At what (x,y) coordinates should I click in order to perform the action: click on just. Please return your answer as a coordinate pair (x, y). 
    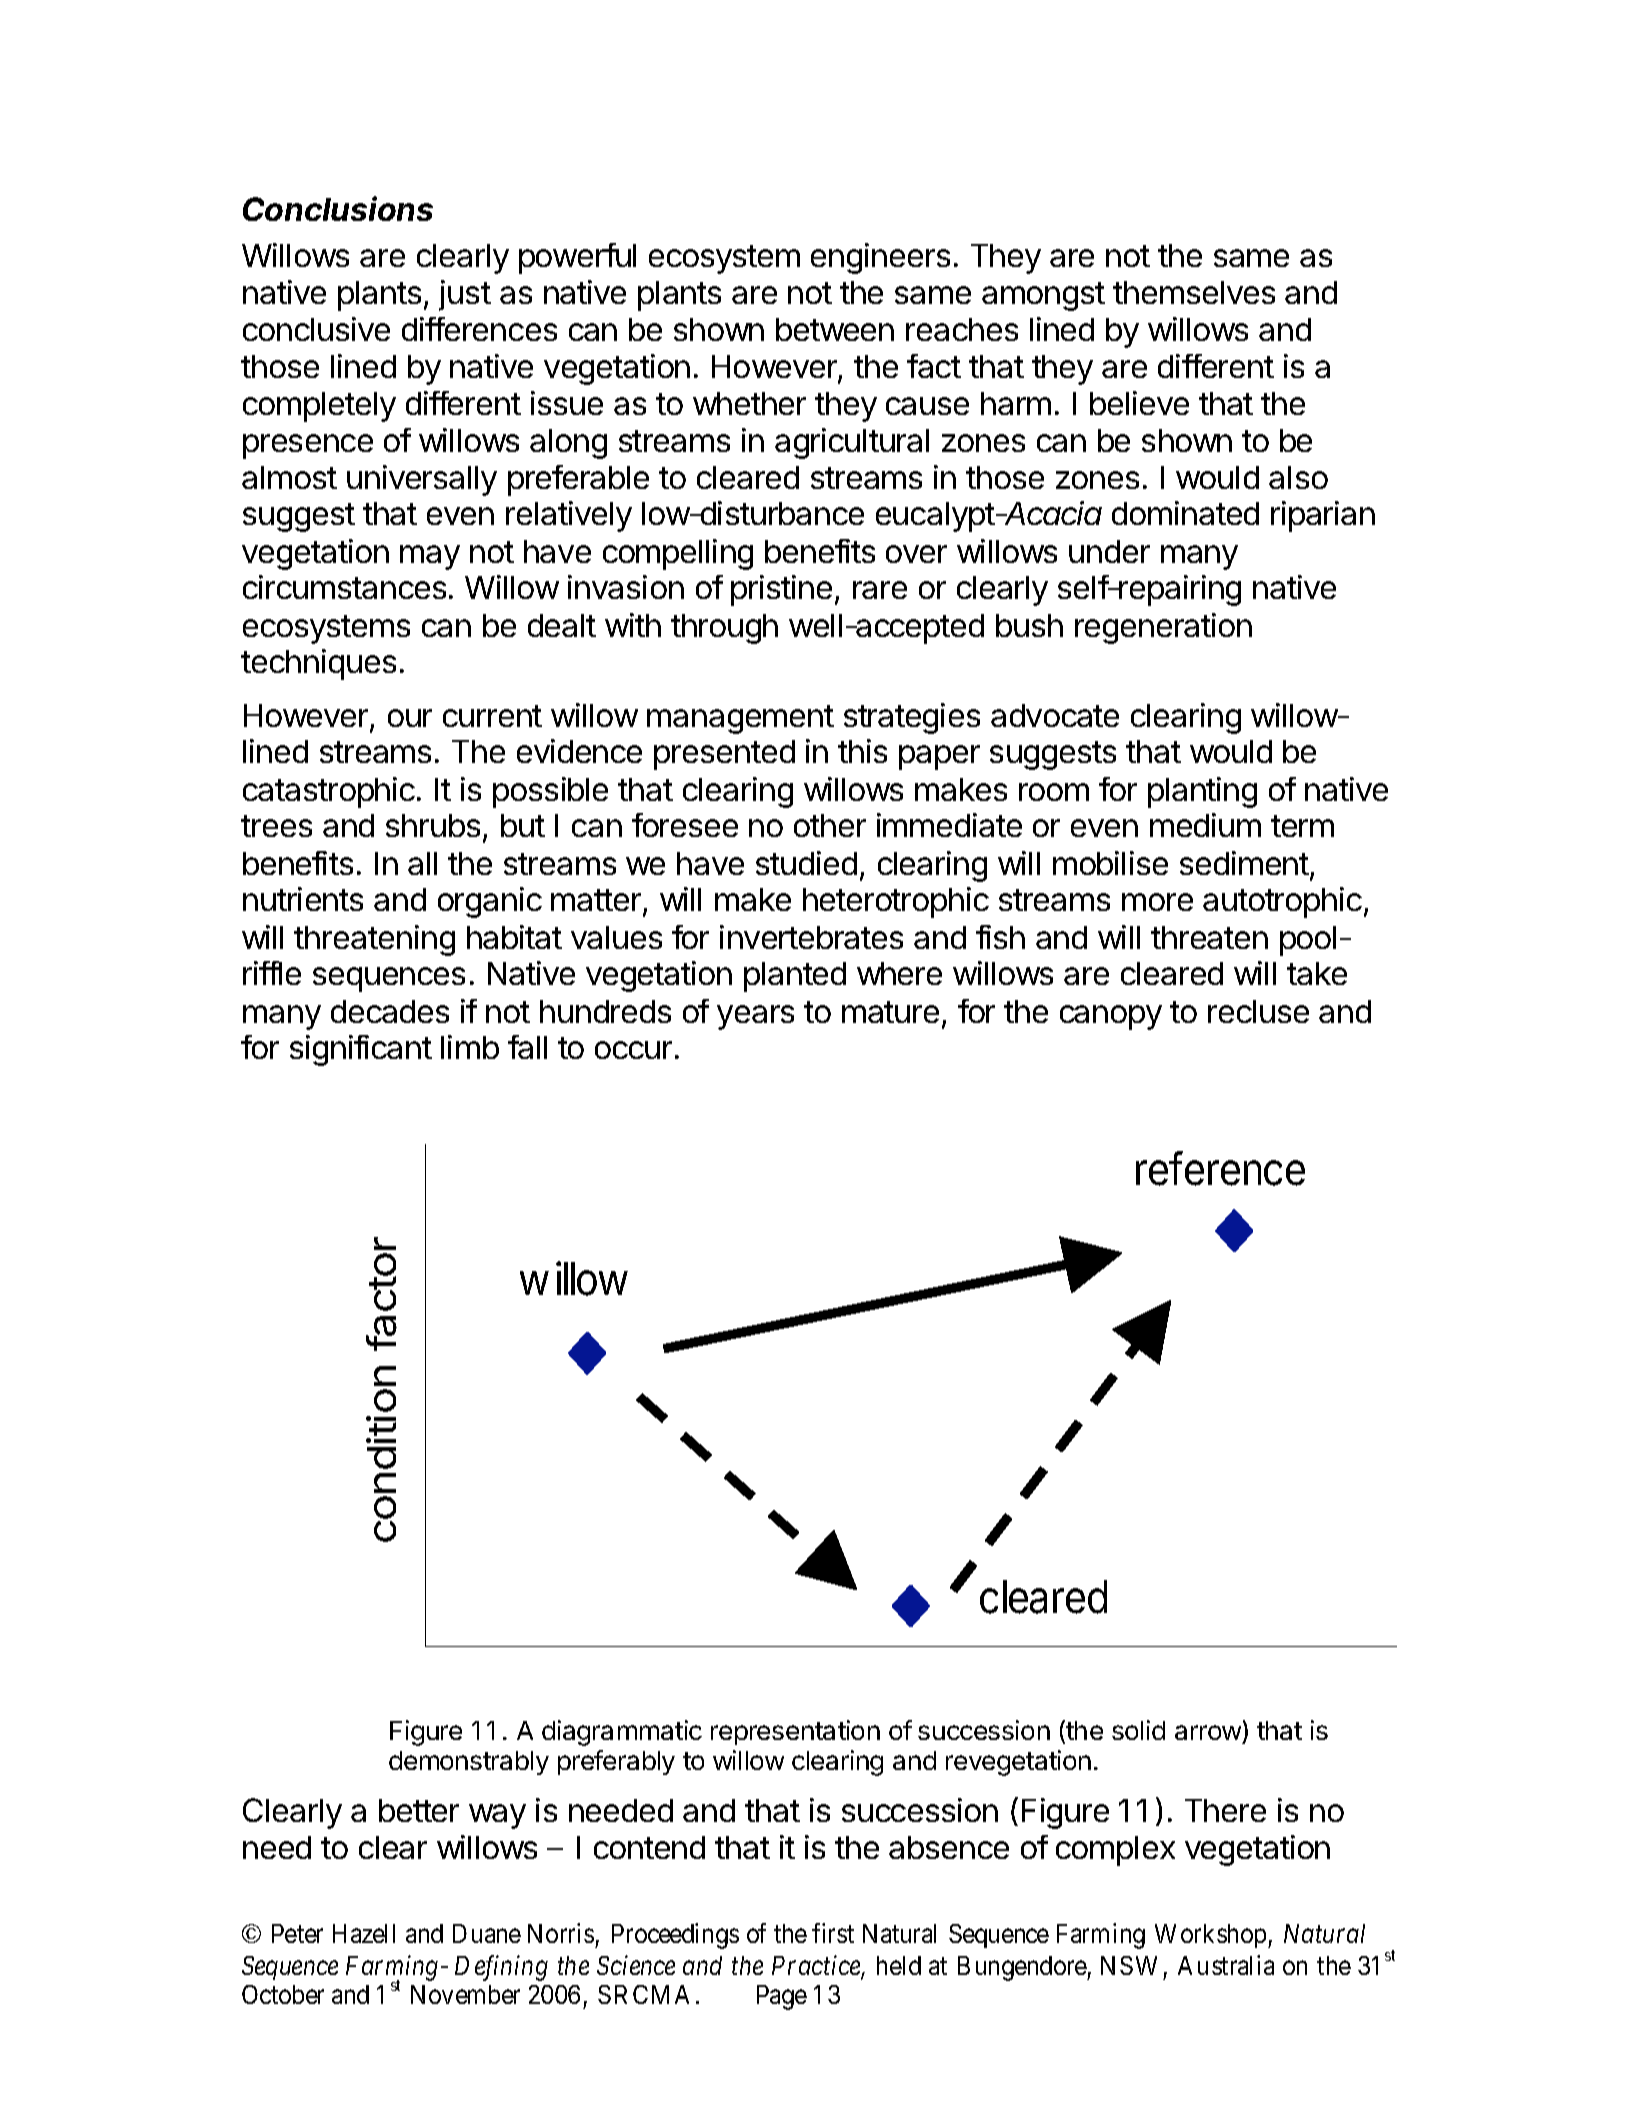
    Looking at the image, I should click on (465, 295).
